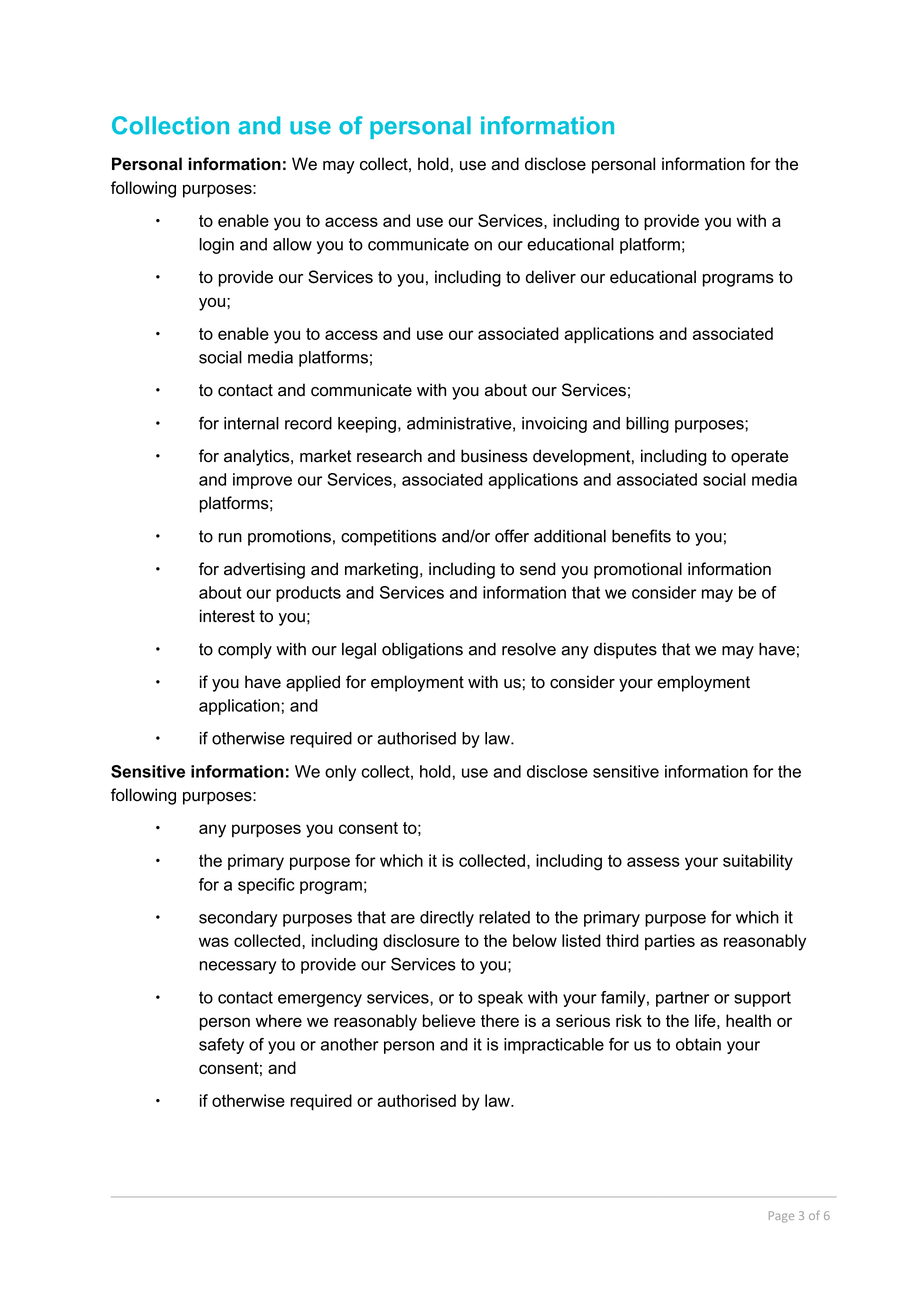 Image resolution: width=924 pixels, height=1308 pixels. Describe the element at coordinates (781, 1217) in the screenshot. I see `Page` at that location.
